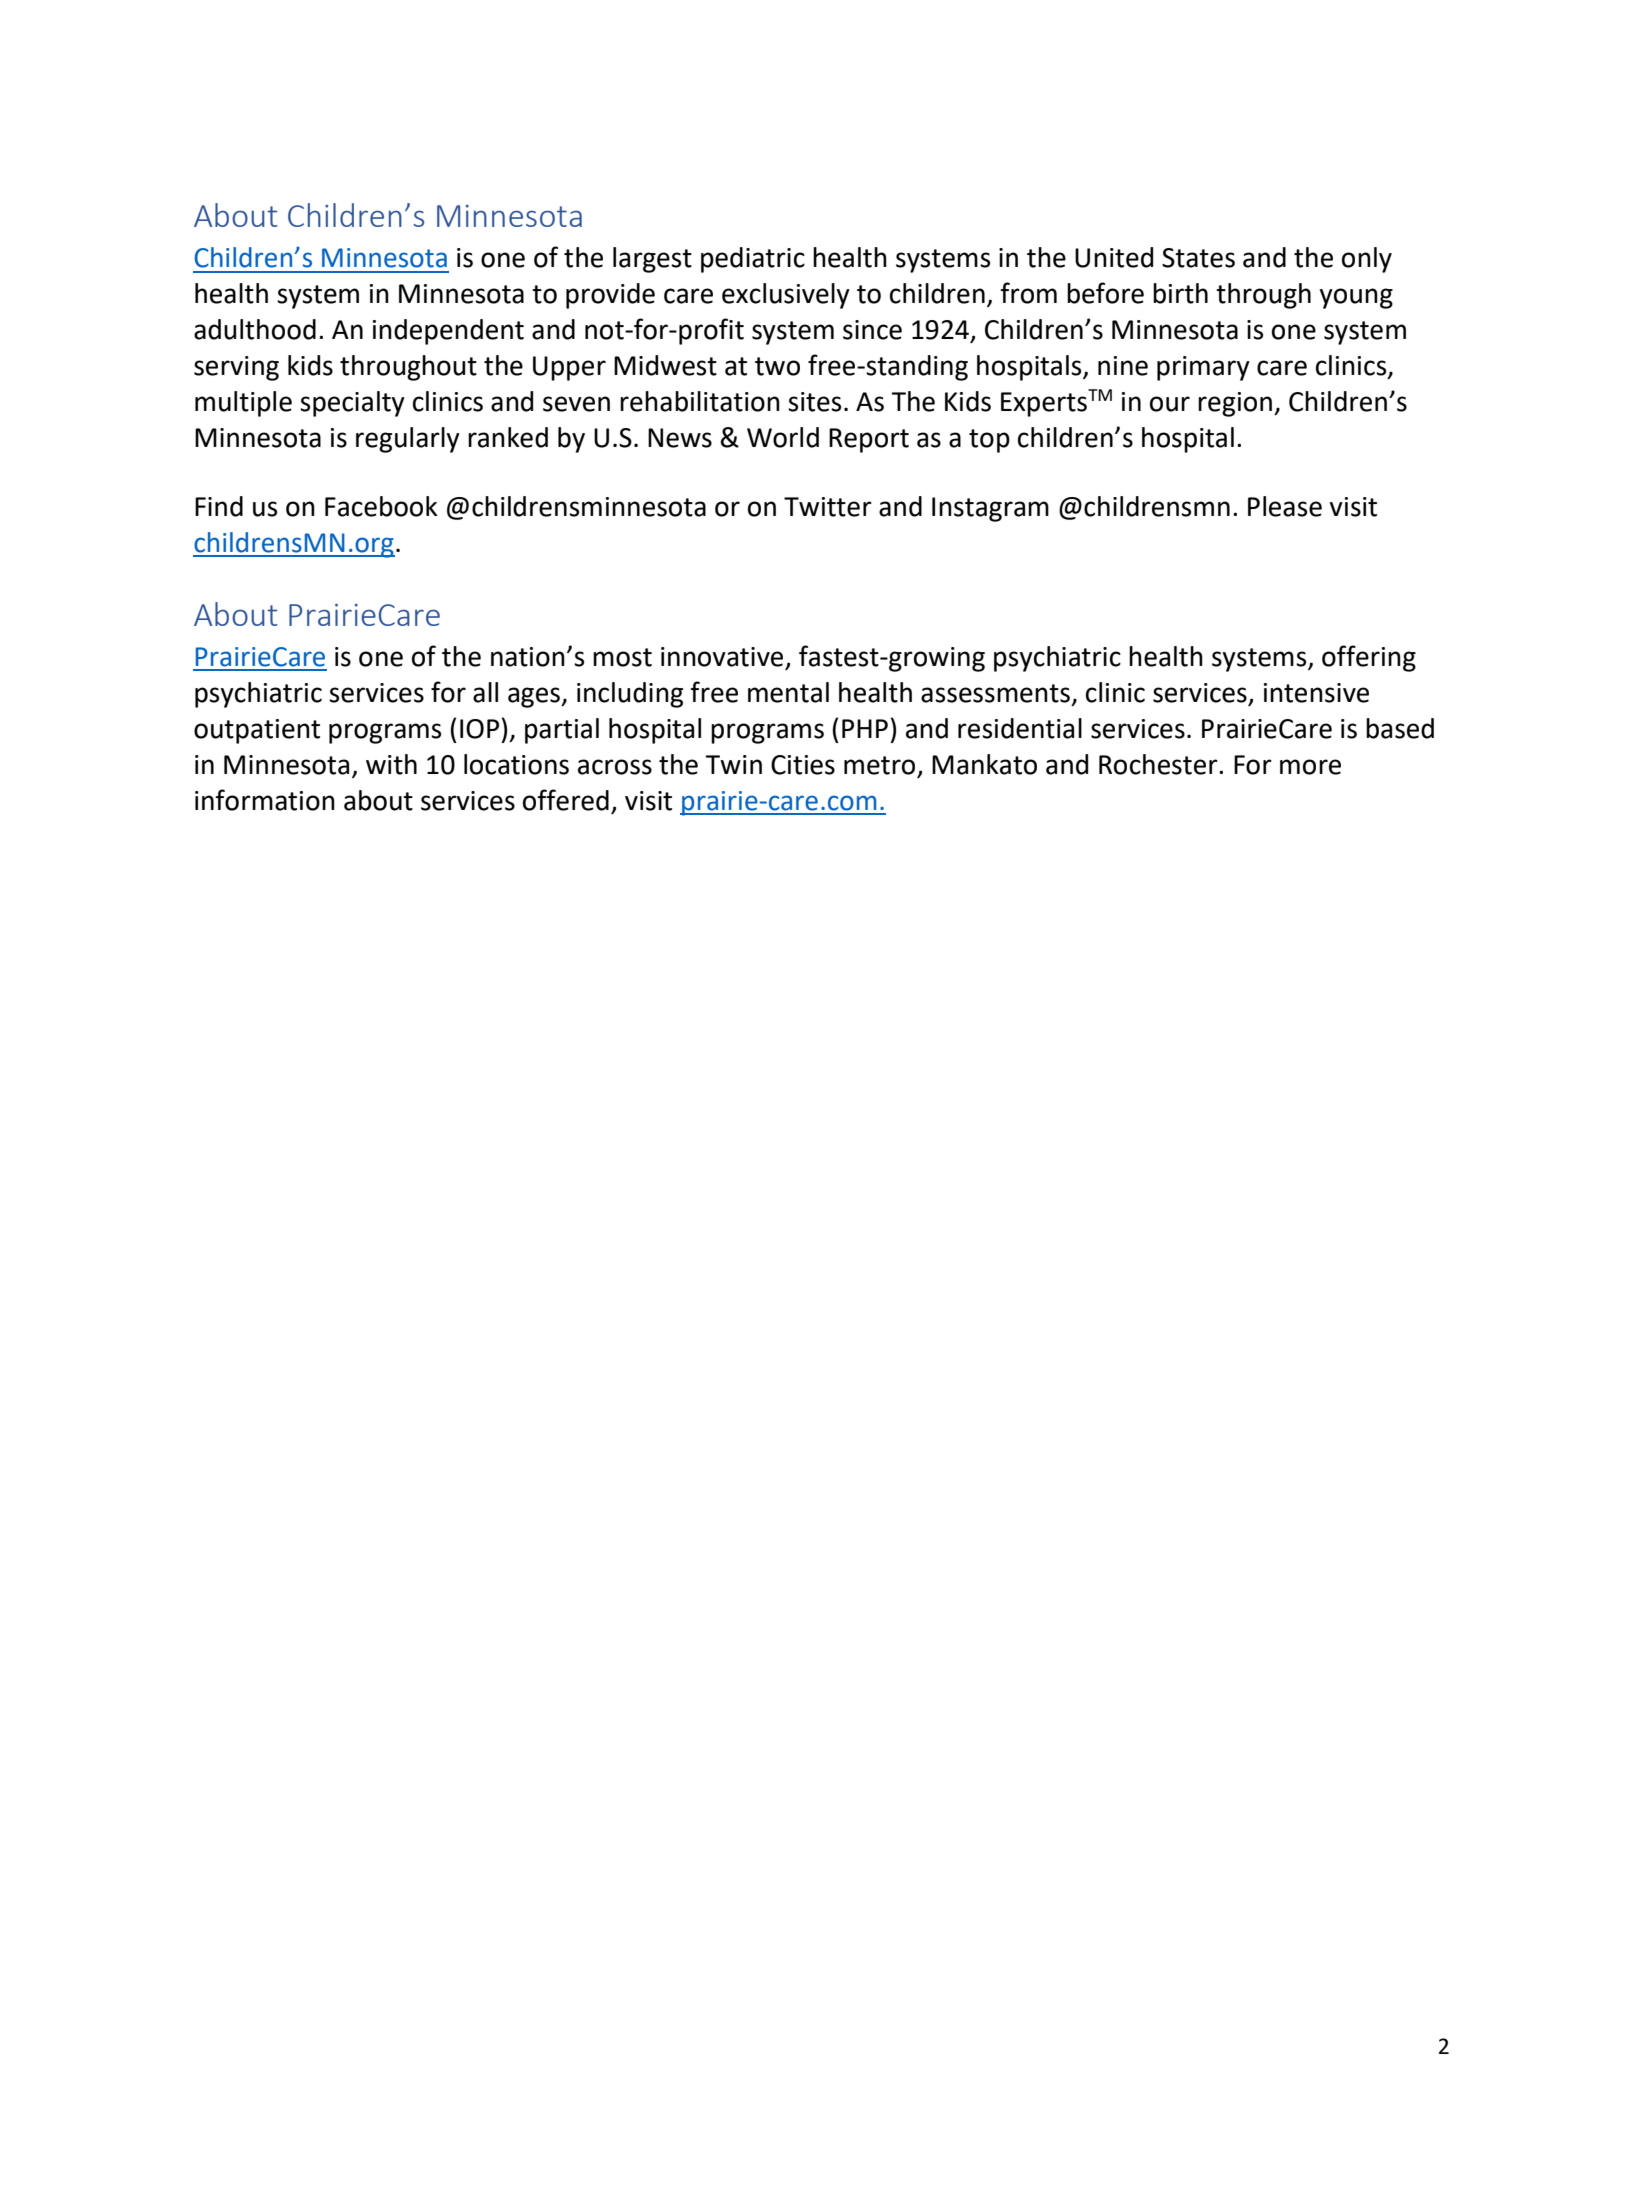 Image resolution: width=1643 pixels, height=2193 pixels. I want to click on region, so click(1235, 404).
